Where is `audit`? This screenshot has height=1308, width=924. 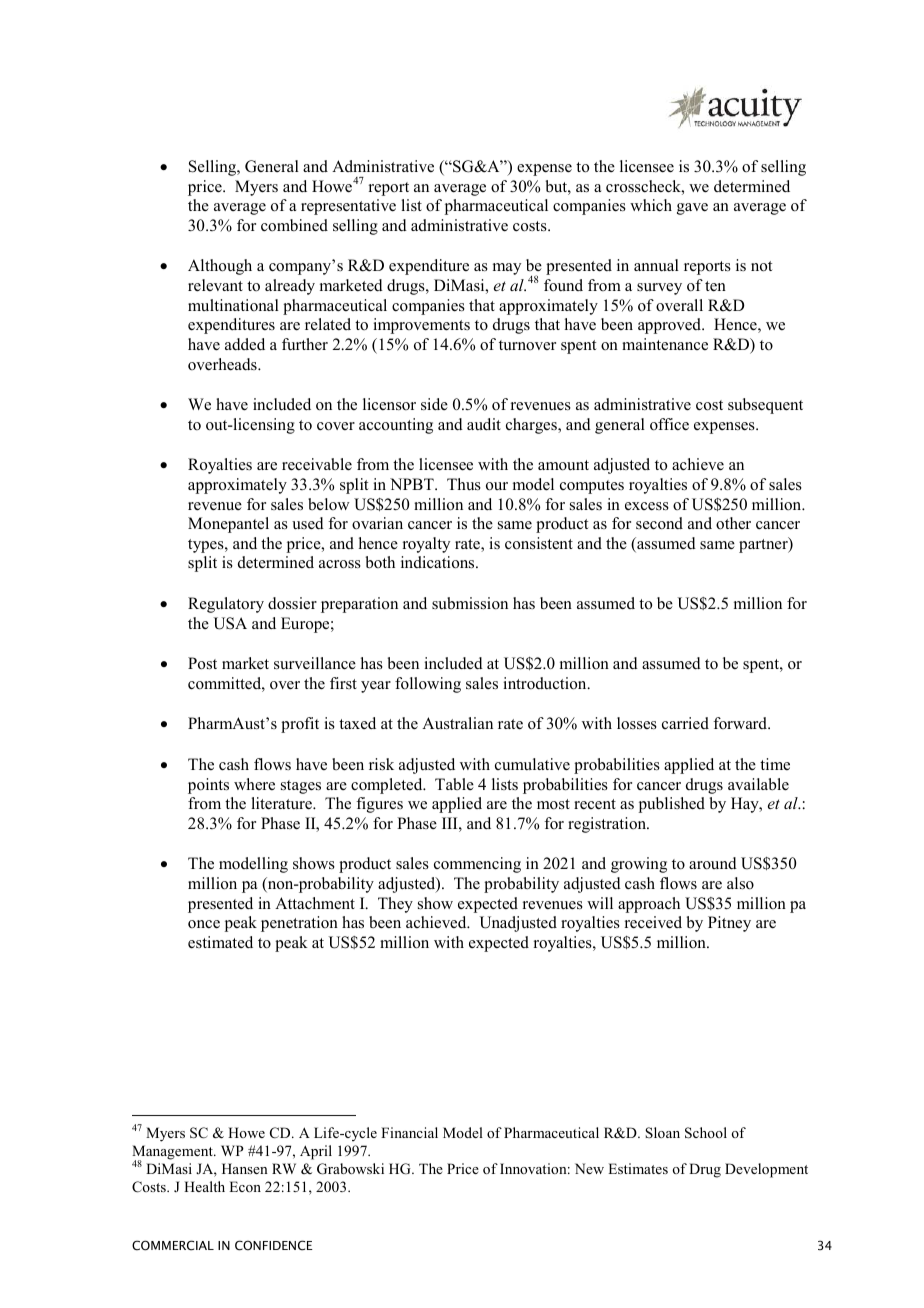 audit is located at coordinates (484, 424).
